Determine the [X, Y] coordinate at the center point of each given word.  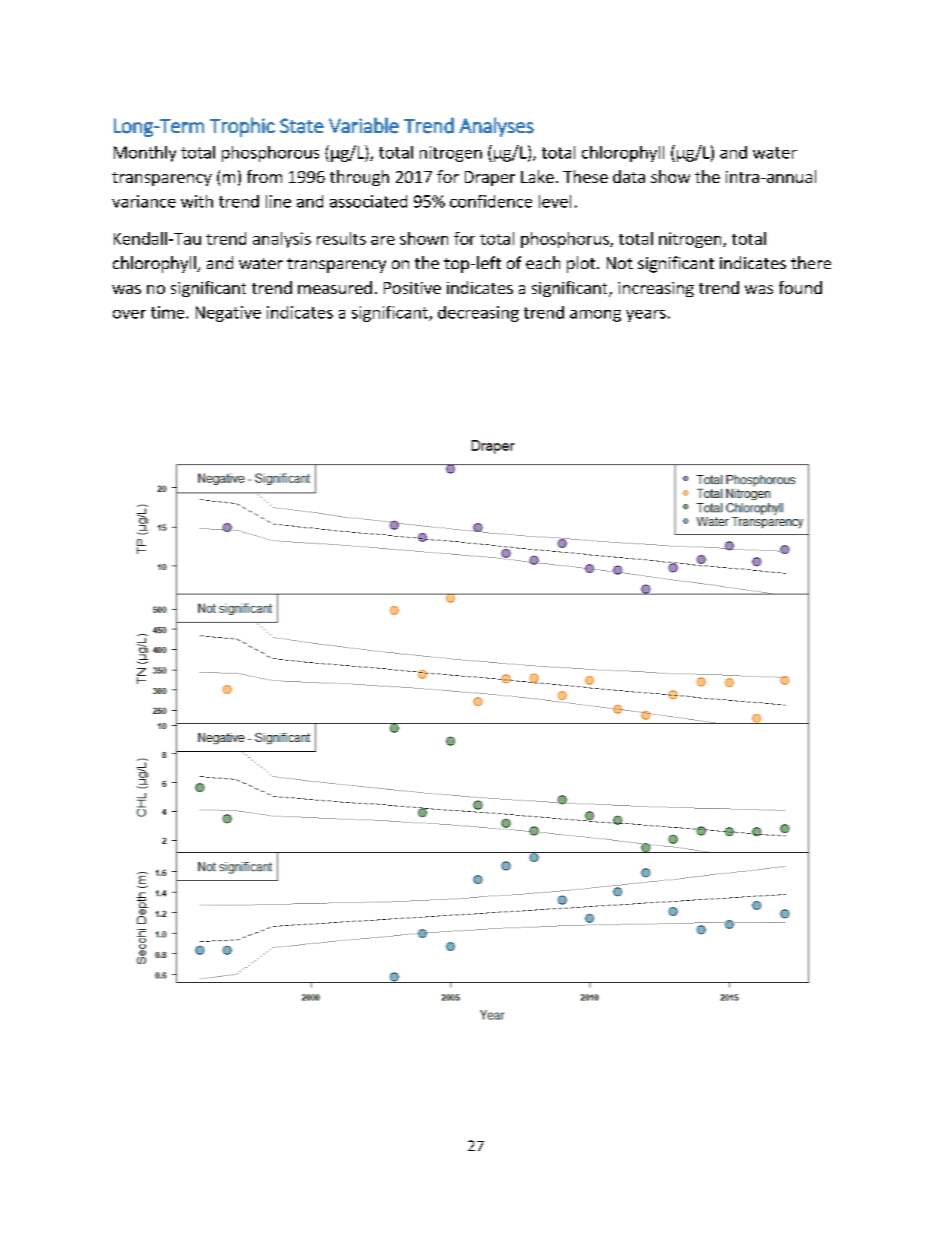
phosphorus [566, 240]
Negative [228, 314]
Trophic [242, 127]
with [197, 201]
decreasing [478, 314]
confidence [491, 201]
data [629, 176]
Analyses [496, 127]
